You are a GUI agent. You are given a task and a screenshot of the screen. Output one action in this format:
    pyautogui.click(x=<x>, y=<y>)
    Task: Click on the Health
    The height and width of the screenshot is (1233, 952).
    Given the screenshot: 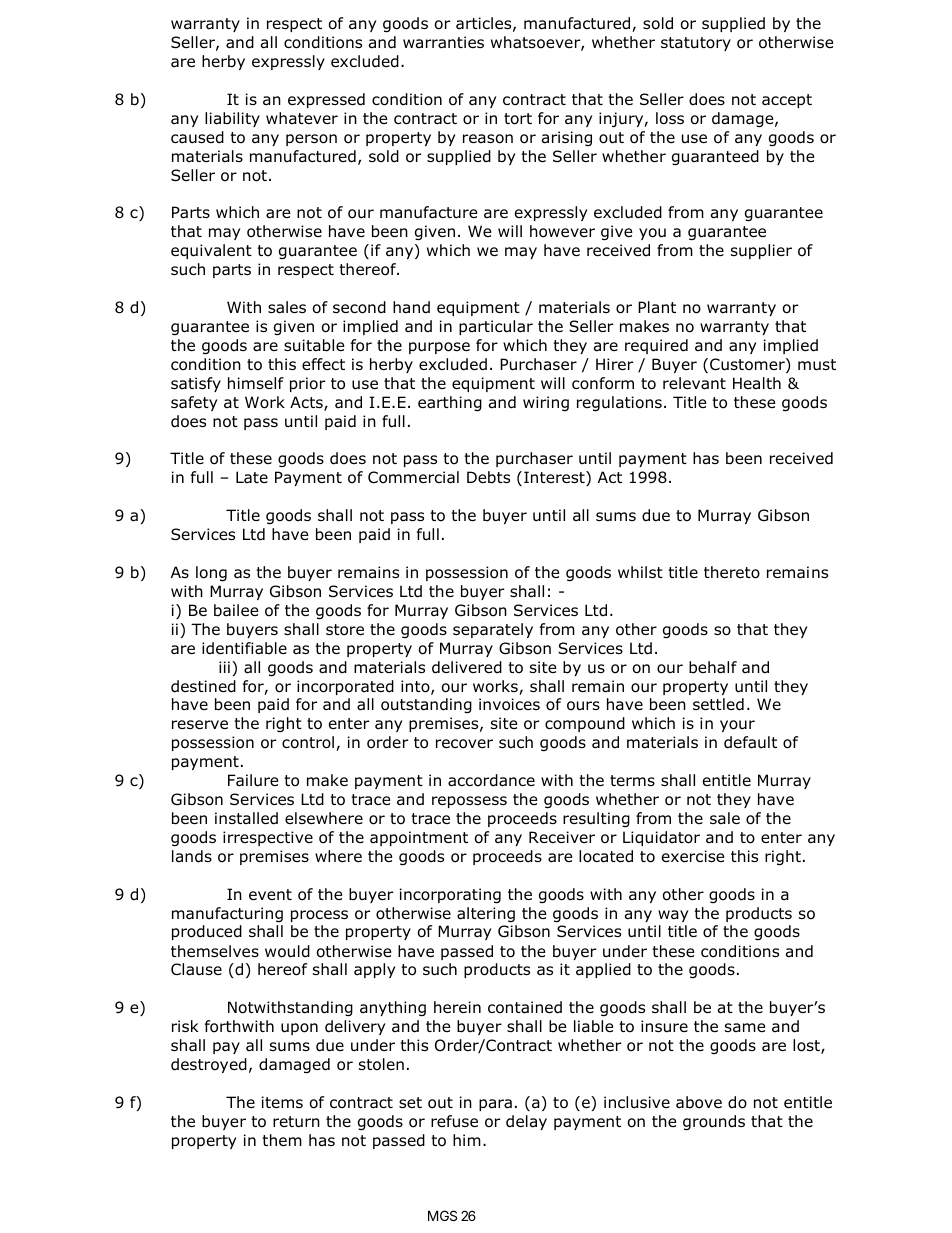 What is the action you would take?
    pyautogui.click(x=757, y=383)
